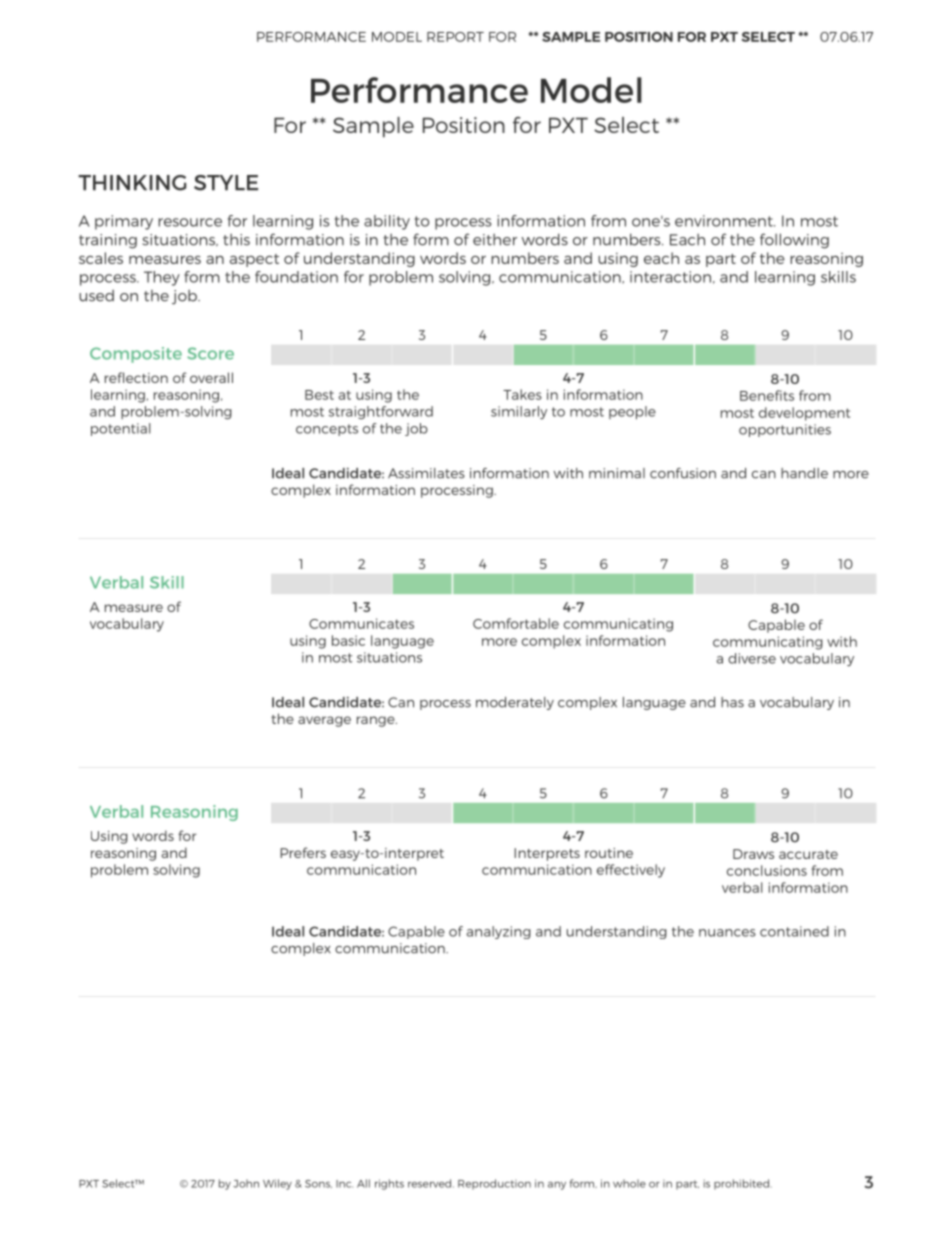 This document has width=952, height=1233. What do you see at coordinates (455, 37) in the document?
I see `REPORT` at bounding box center [455, 37].
